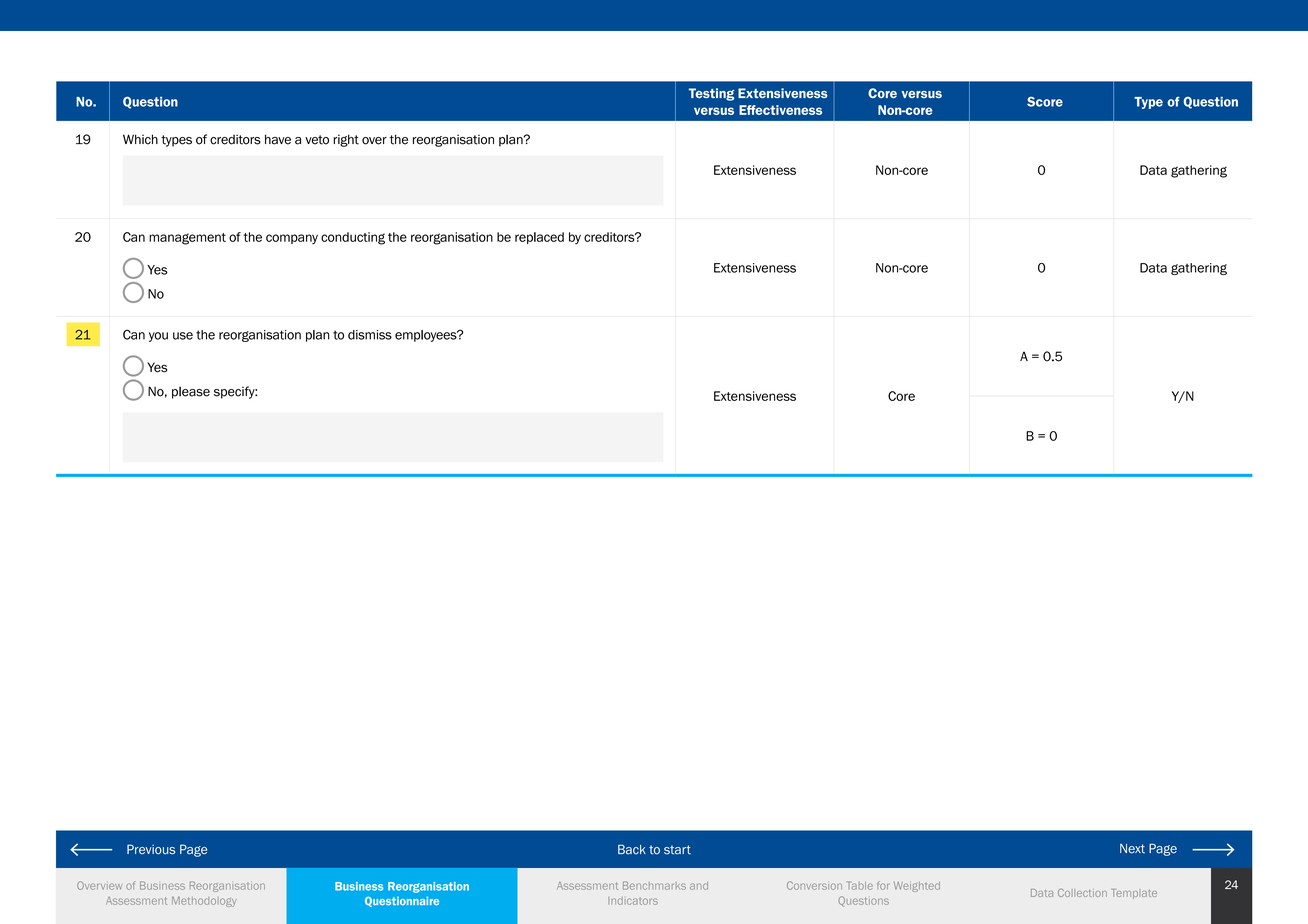 This page has width=1308, height=924. I want to click on have, so click(278, 139).
